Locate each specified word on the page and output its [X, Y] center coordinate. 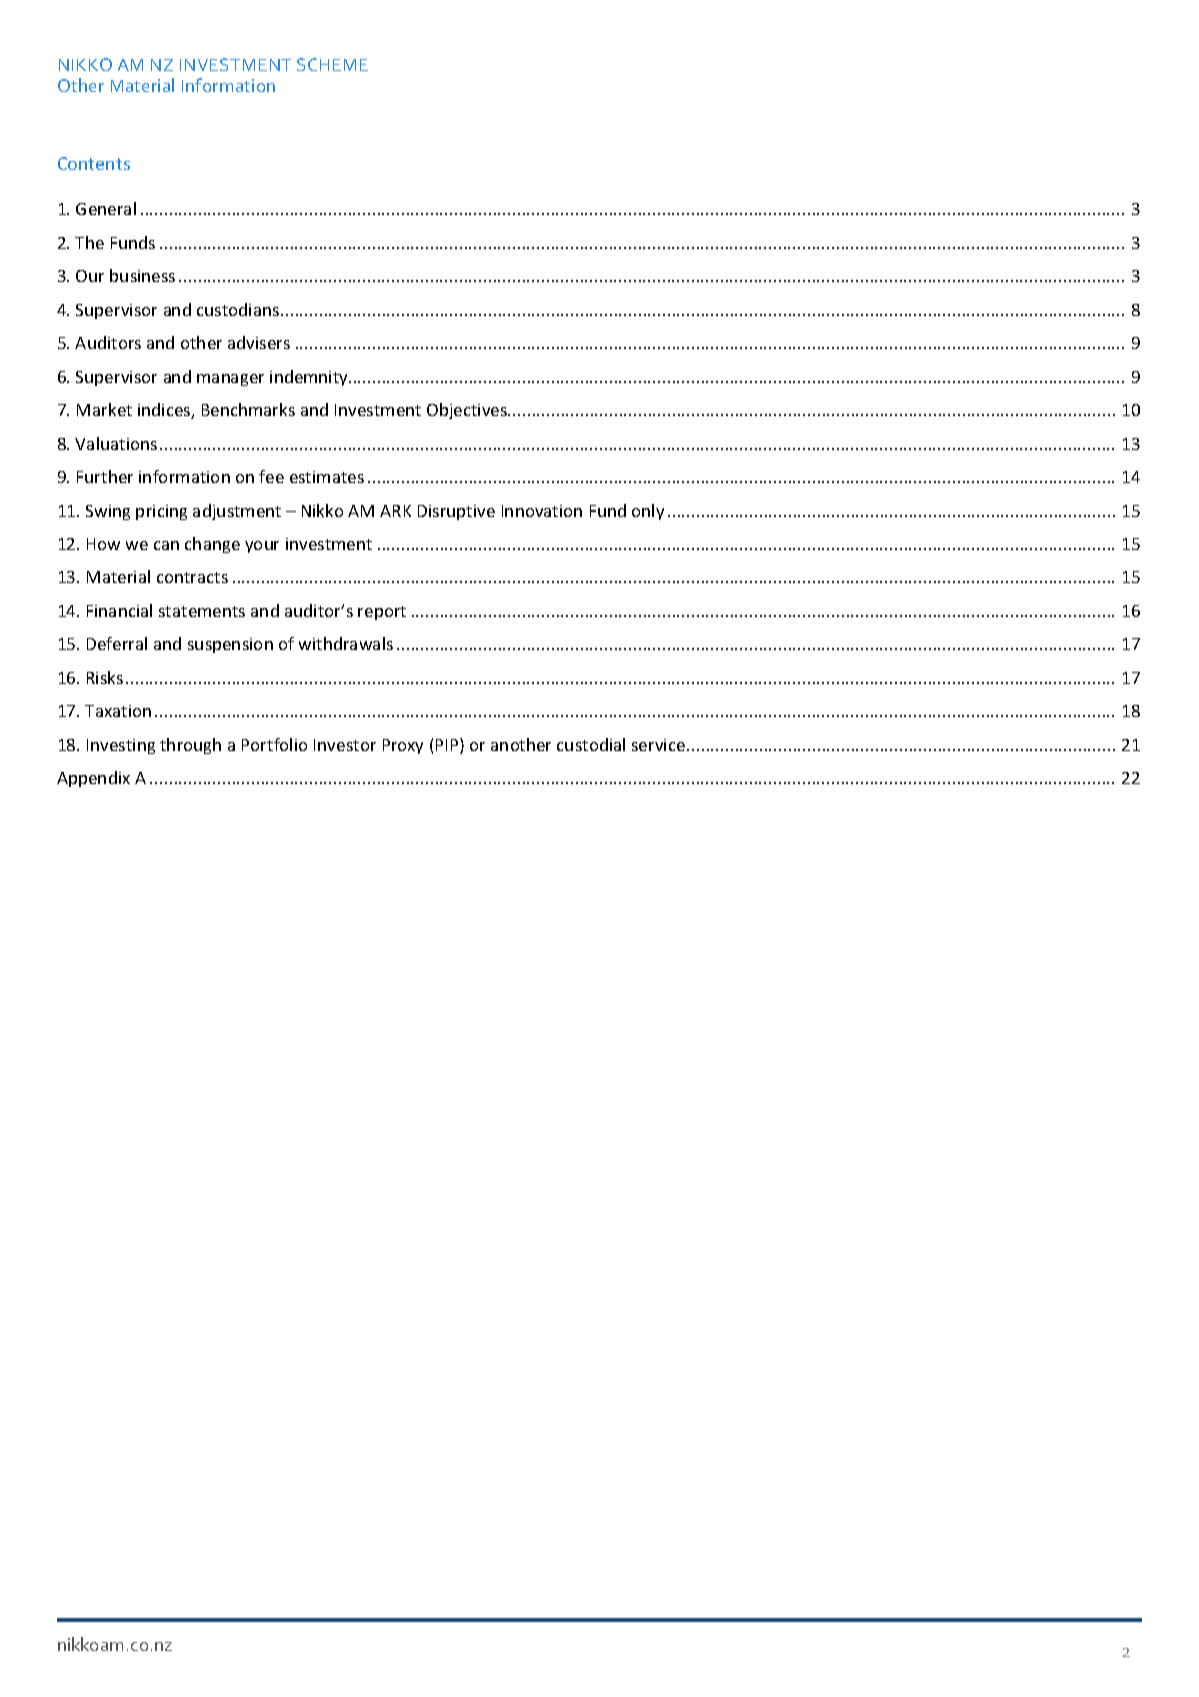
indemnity [310, 378]
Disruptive [456, 512]
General [106, 208]
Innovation [542, 511]
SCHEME [332, 64]
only [648, 512]
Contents [94, 163]
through [190, 746]
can [166, 545]
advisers [259, 342]
